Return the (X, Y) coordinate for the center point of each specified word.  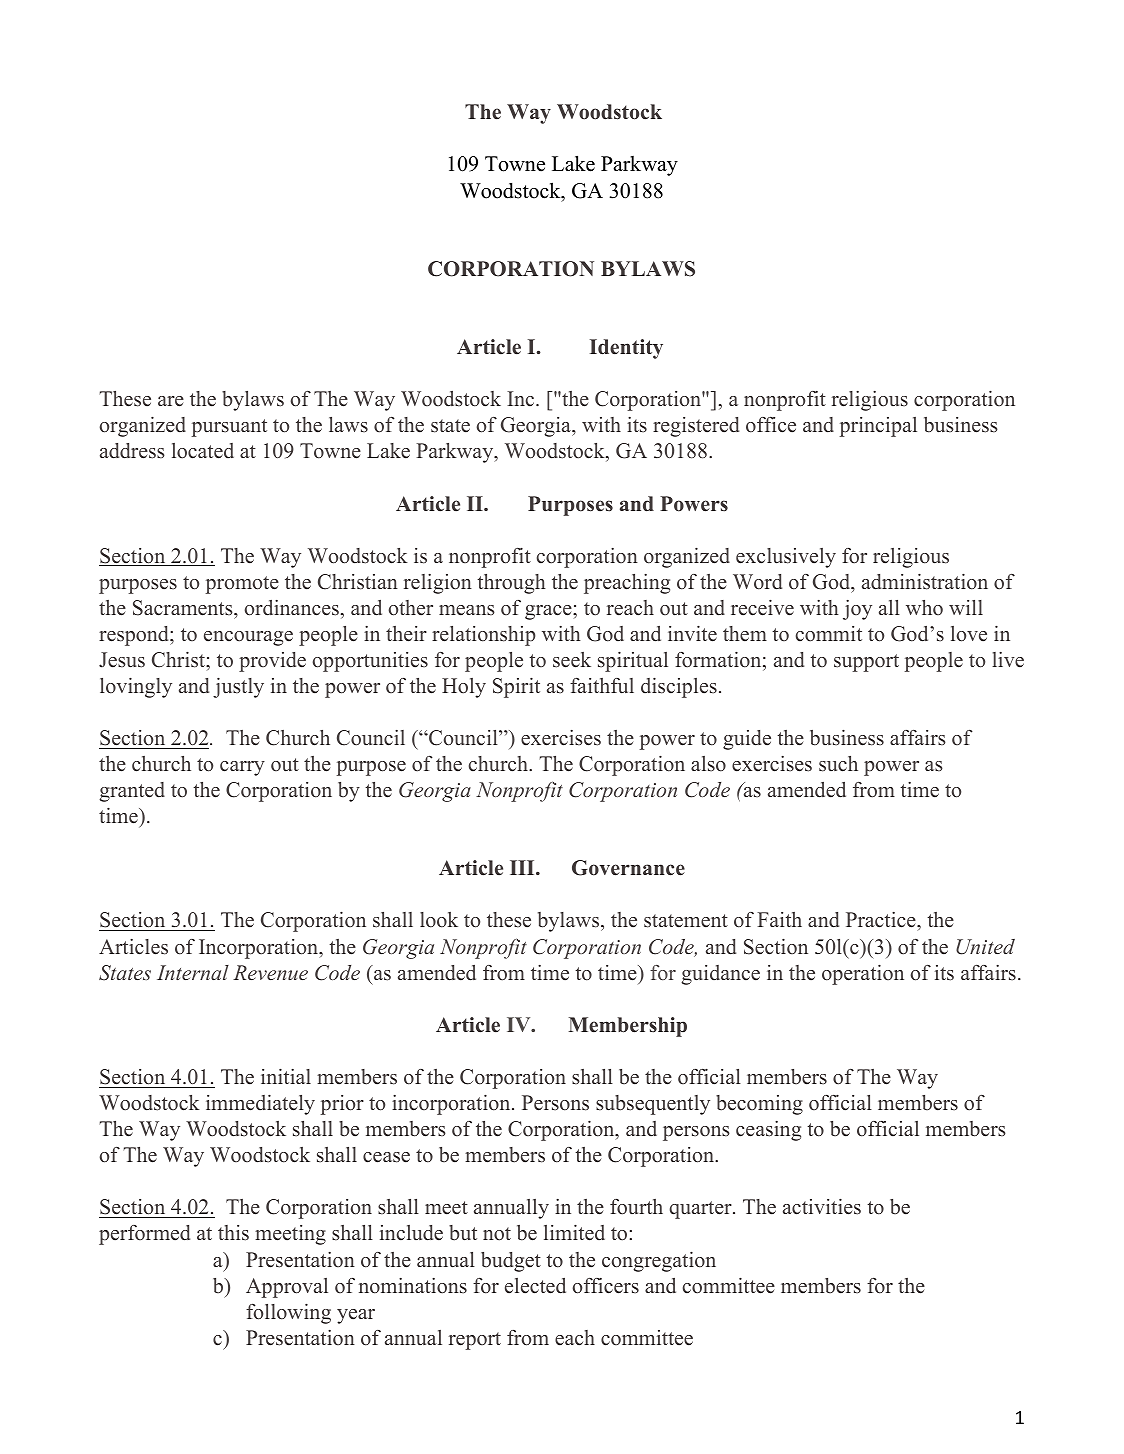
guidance (720, 975)
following (288, 1313)
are (171, 401)
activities (822, 1206)
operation (863, 975)
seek (572, 660)
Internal (193, 972)
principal (878, 427)
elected (535, 1286)
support (866, 663)
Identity (626, 349)
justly (238, 688)
